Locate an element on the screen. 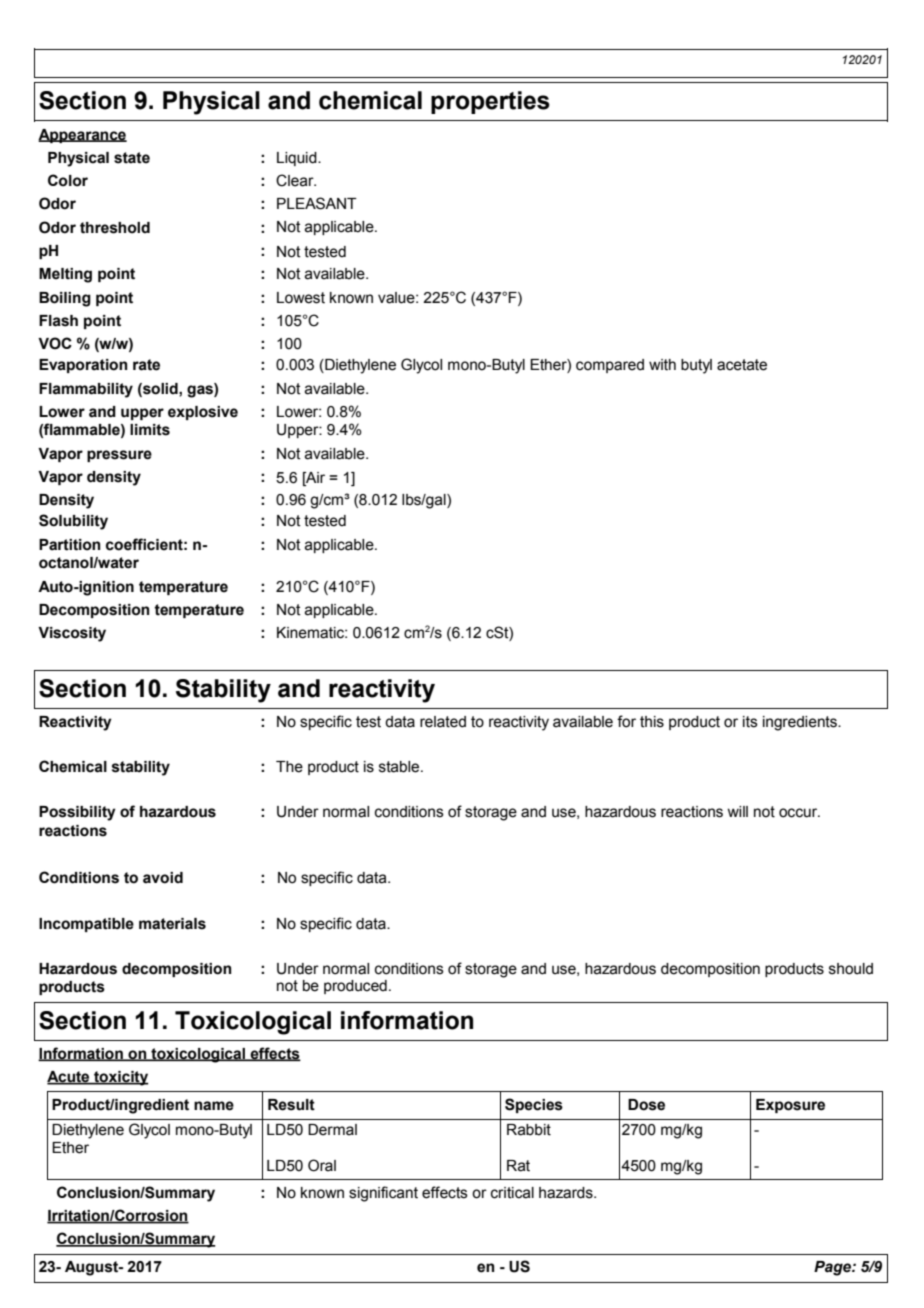  state is located at coordinates (132, 158).
